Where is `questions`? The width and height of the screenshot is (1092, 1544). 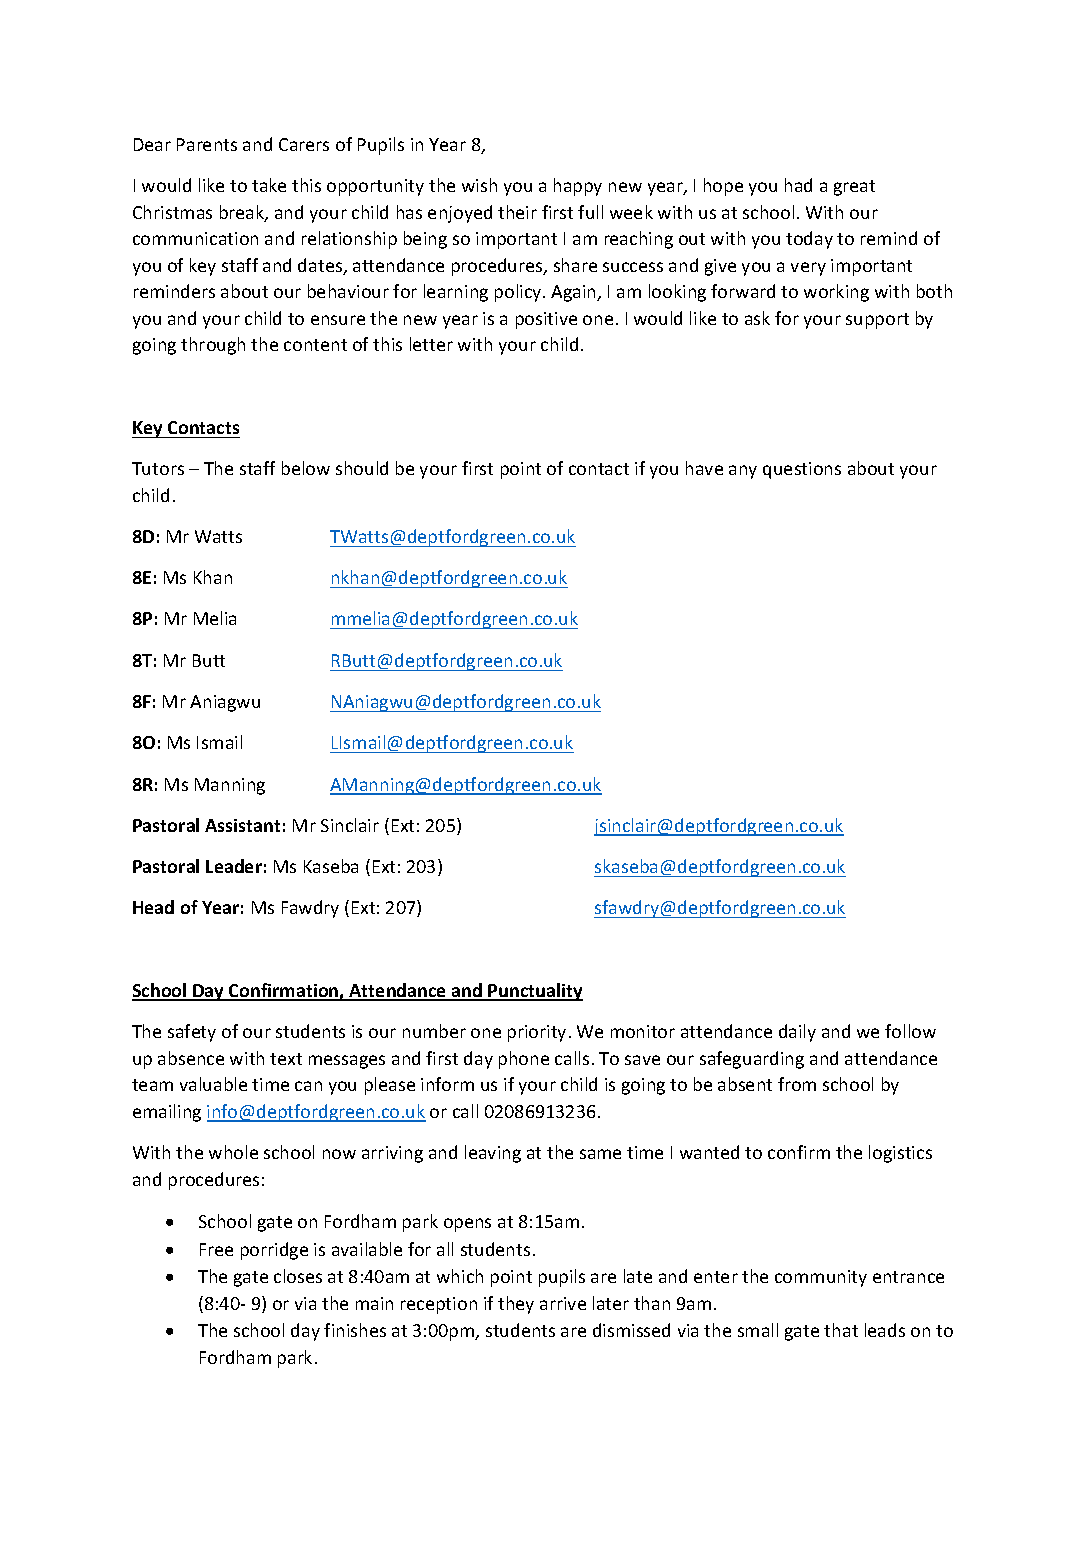
questions is located at coordinates (802, 470).
